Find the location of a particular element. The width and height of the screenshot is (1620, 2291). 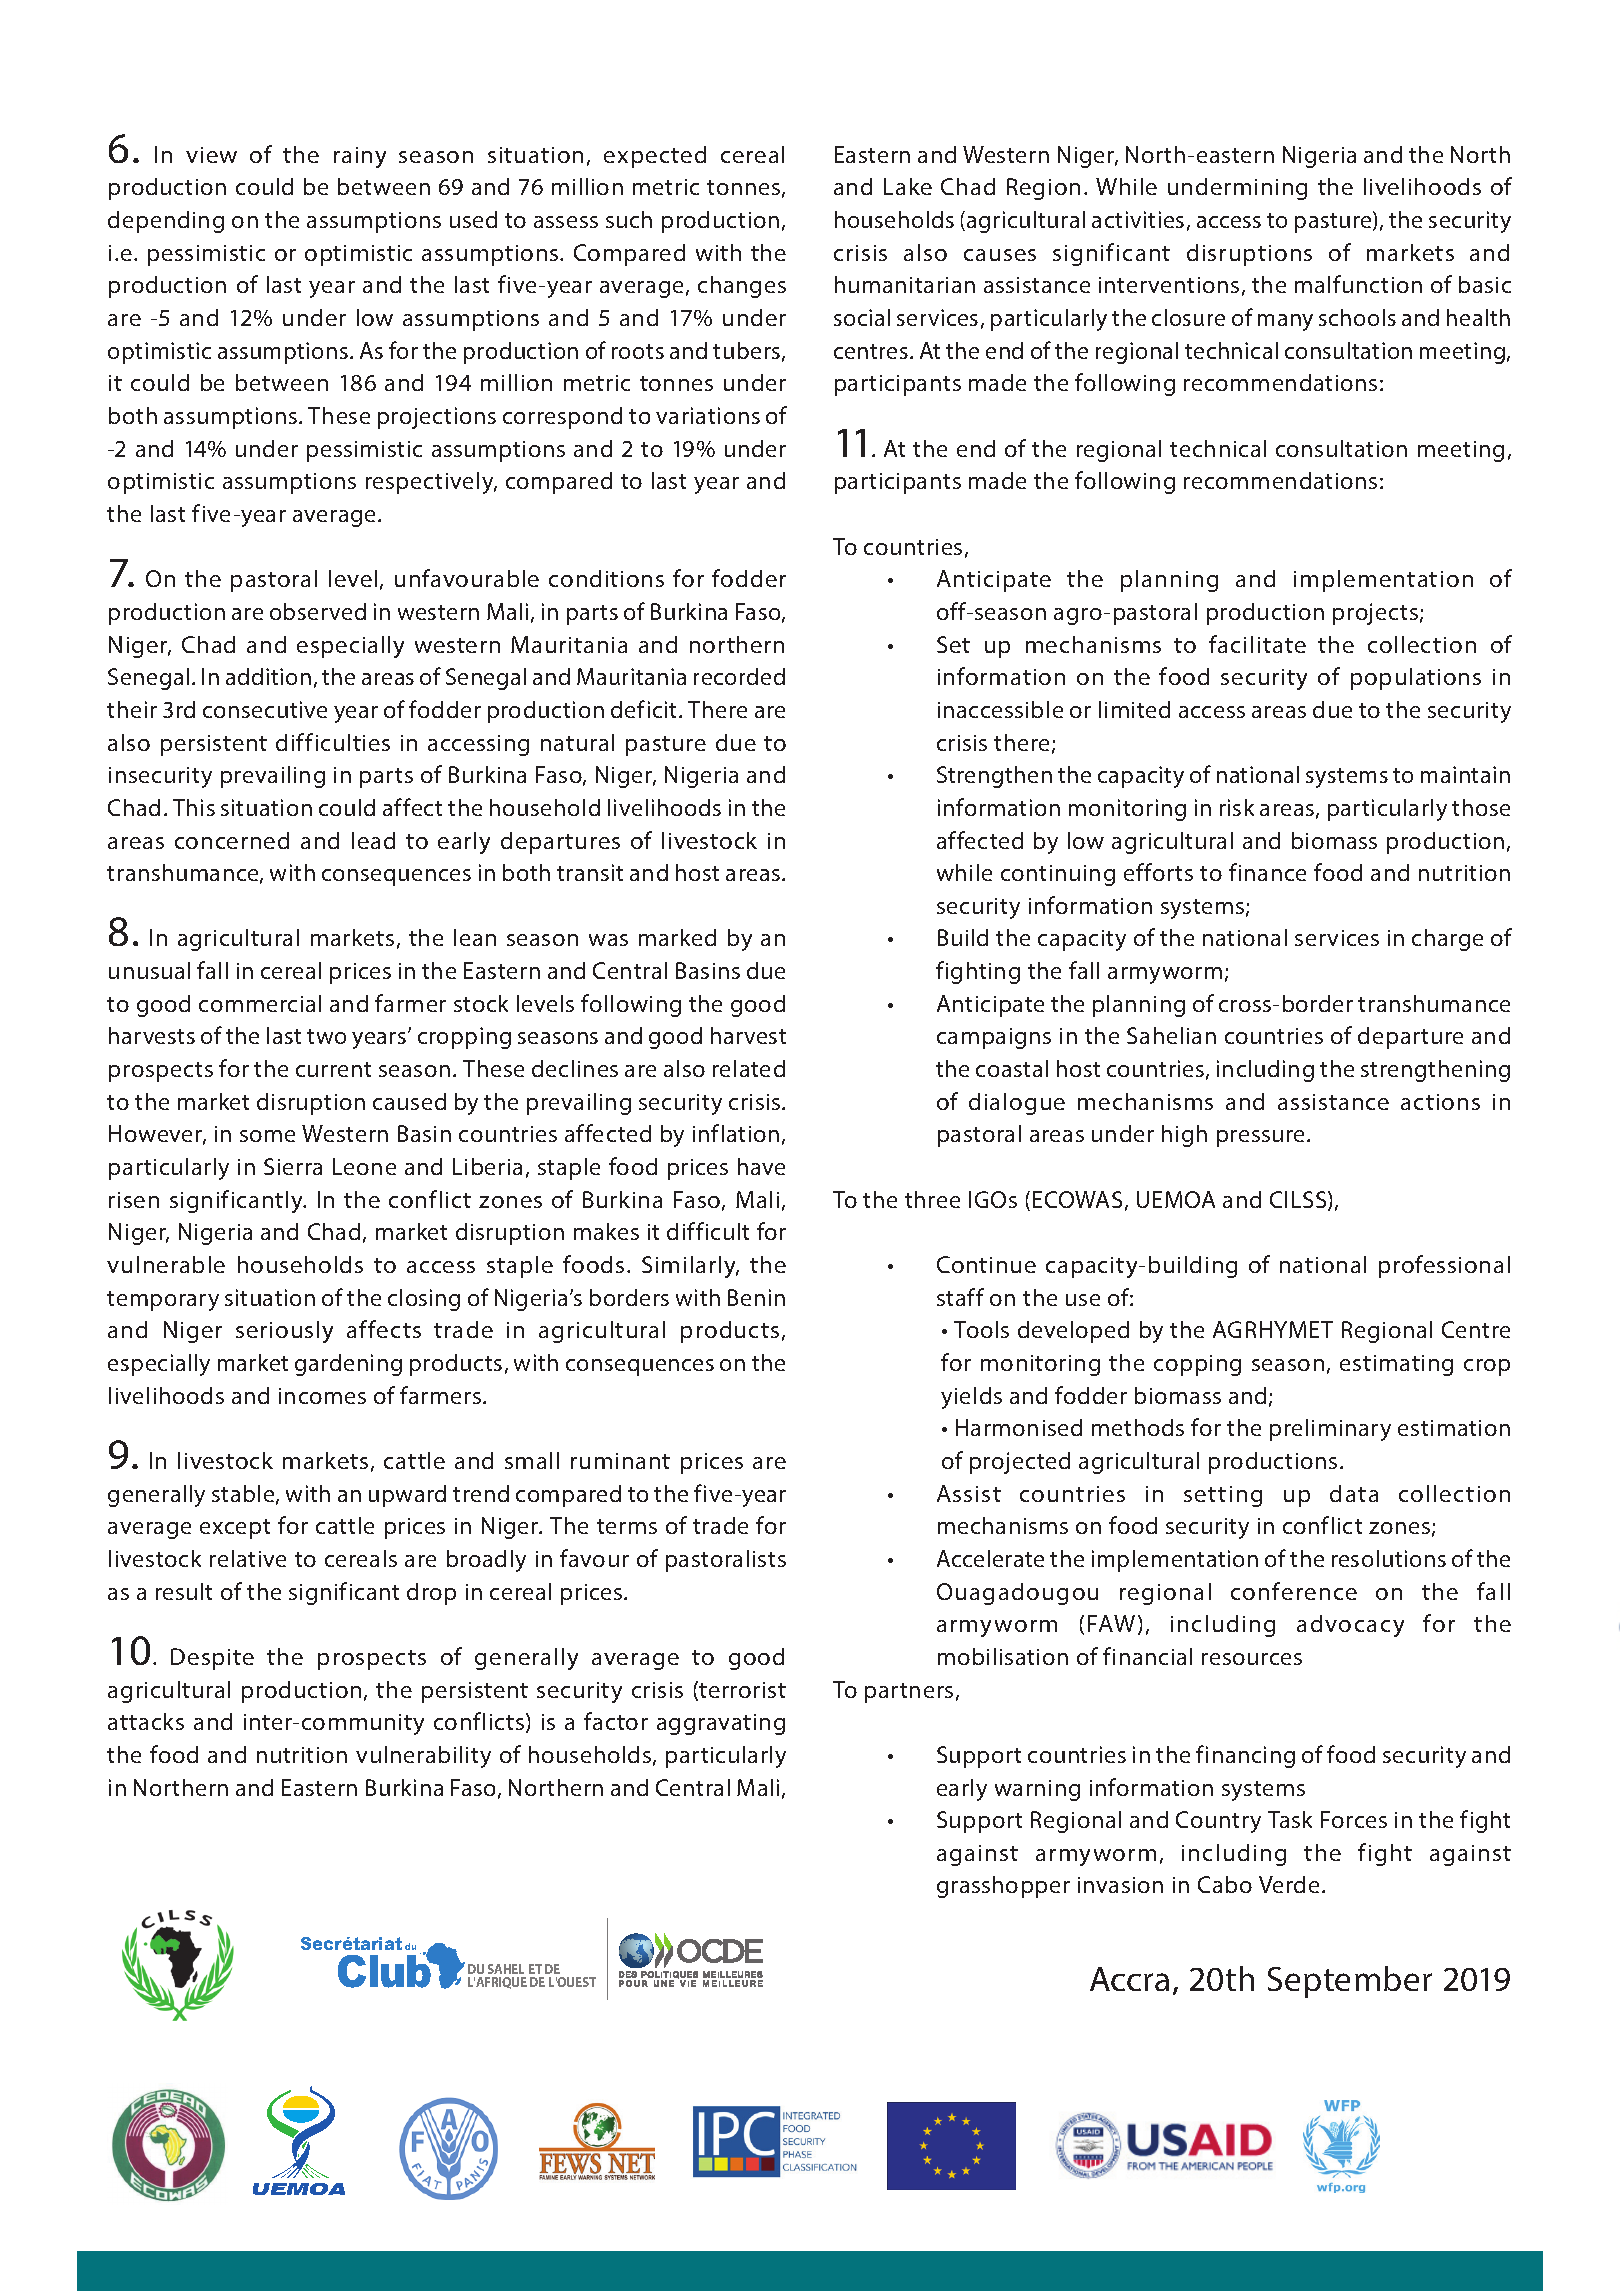

terms is located at coordinates (627, 1526).
